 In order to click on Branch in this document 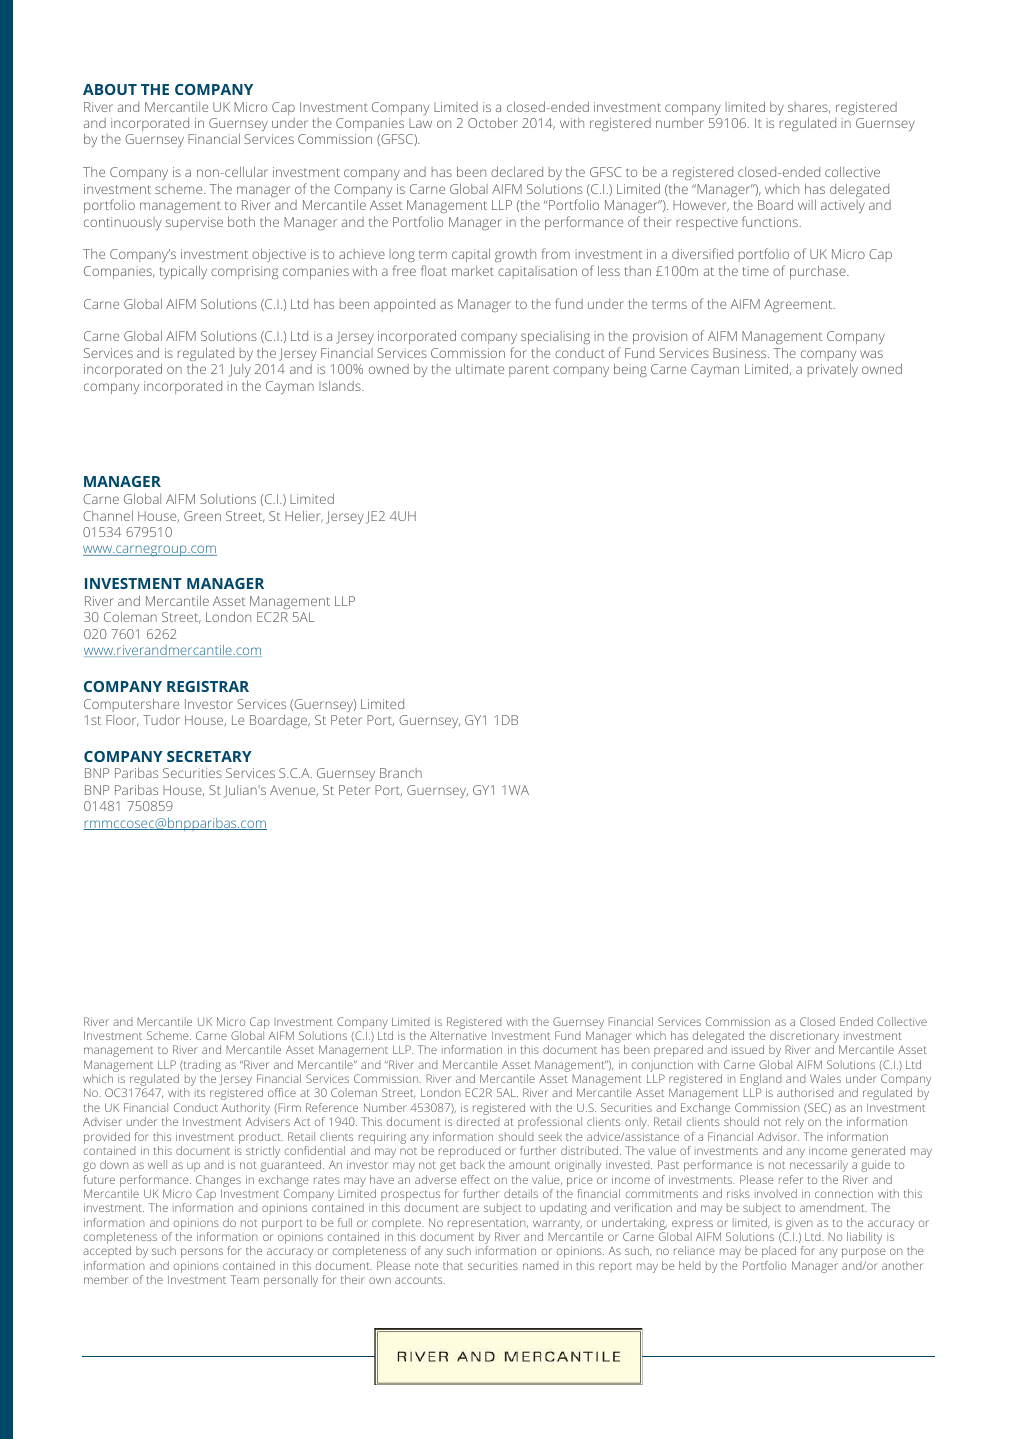, I will do `click(401, 773)`.
